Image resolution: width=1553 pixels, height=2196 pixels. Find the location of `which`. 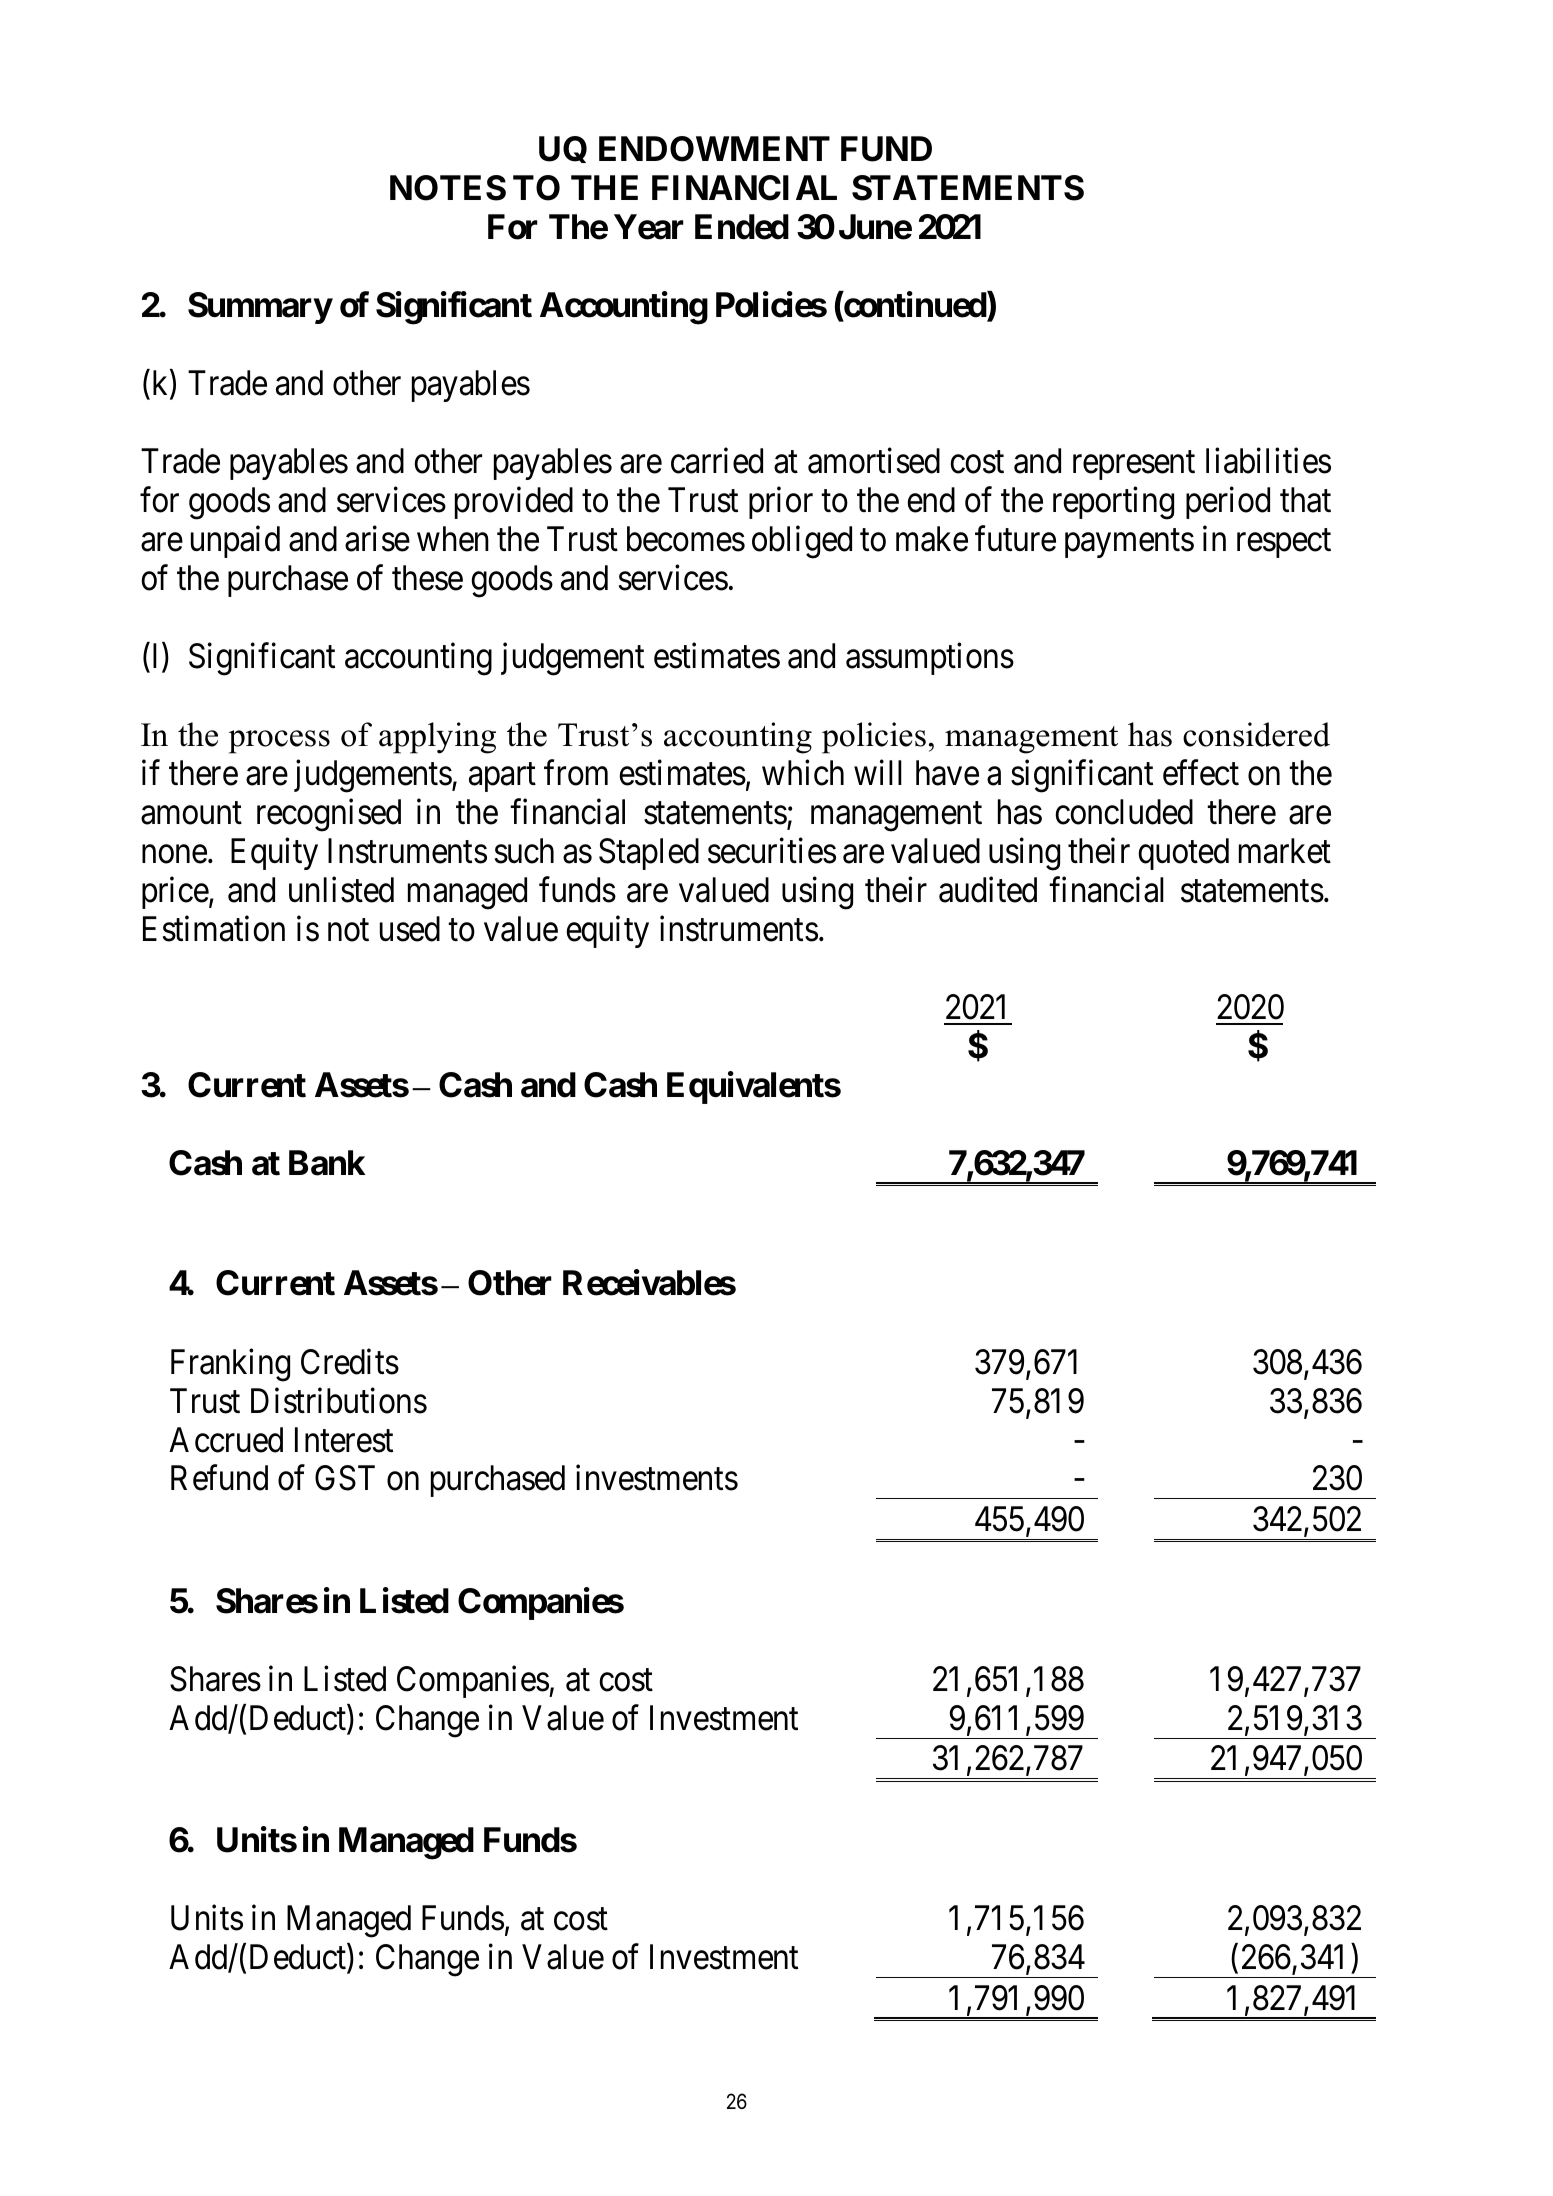

which is located at coordinates (803, 773).
